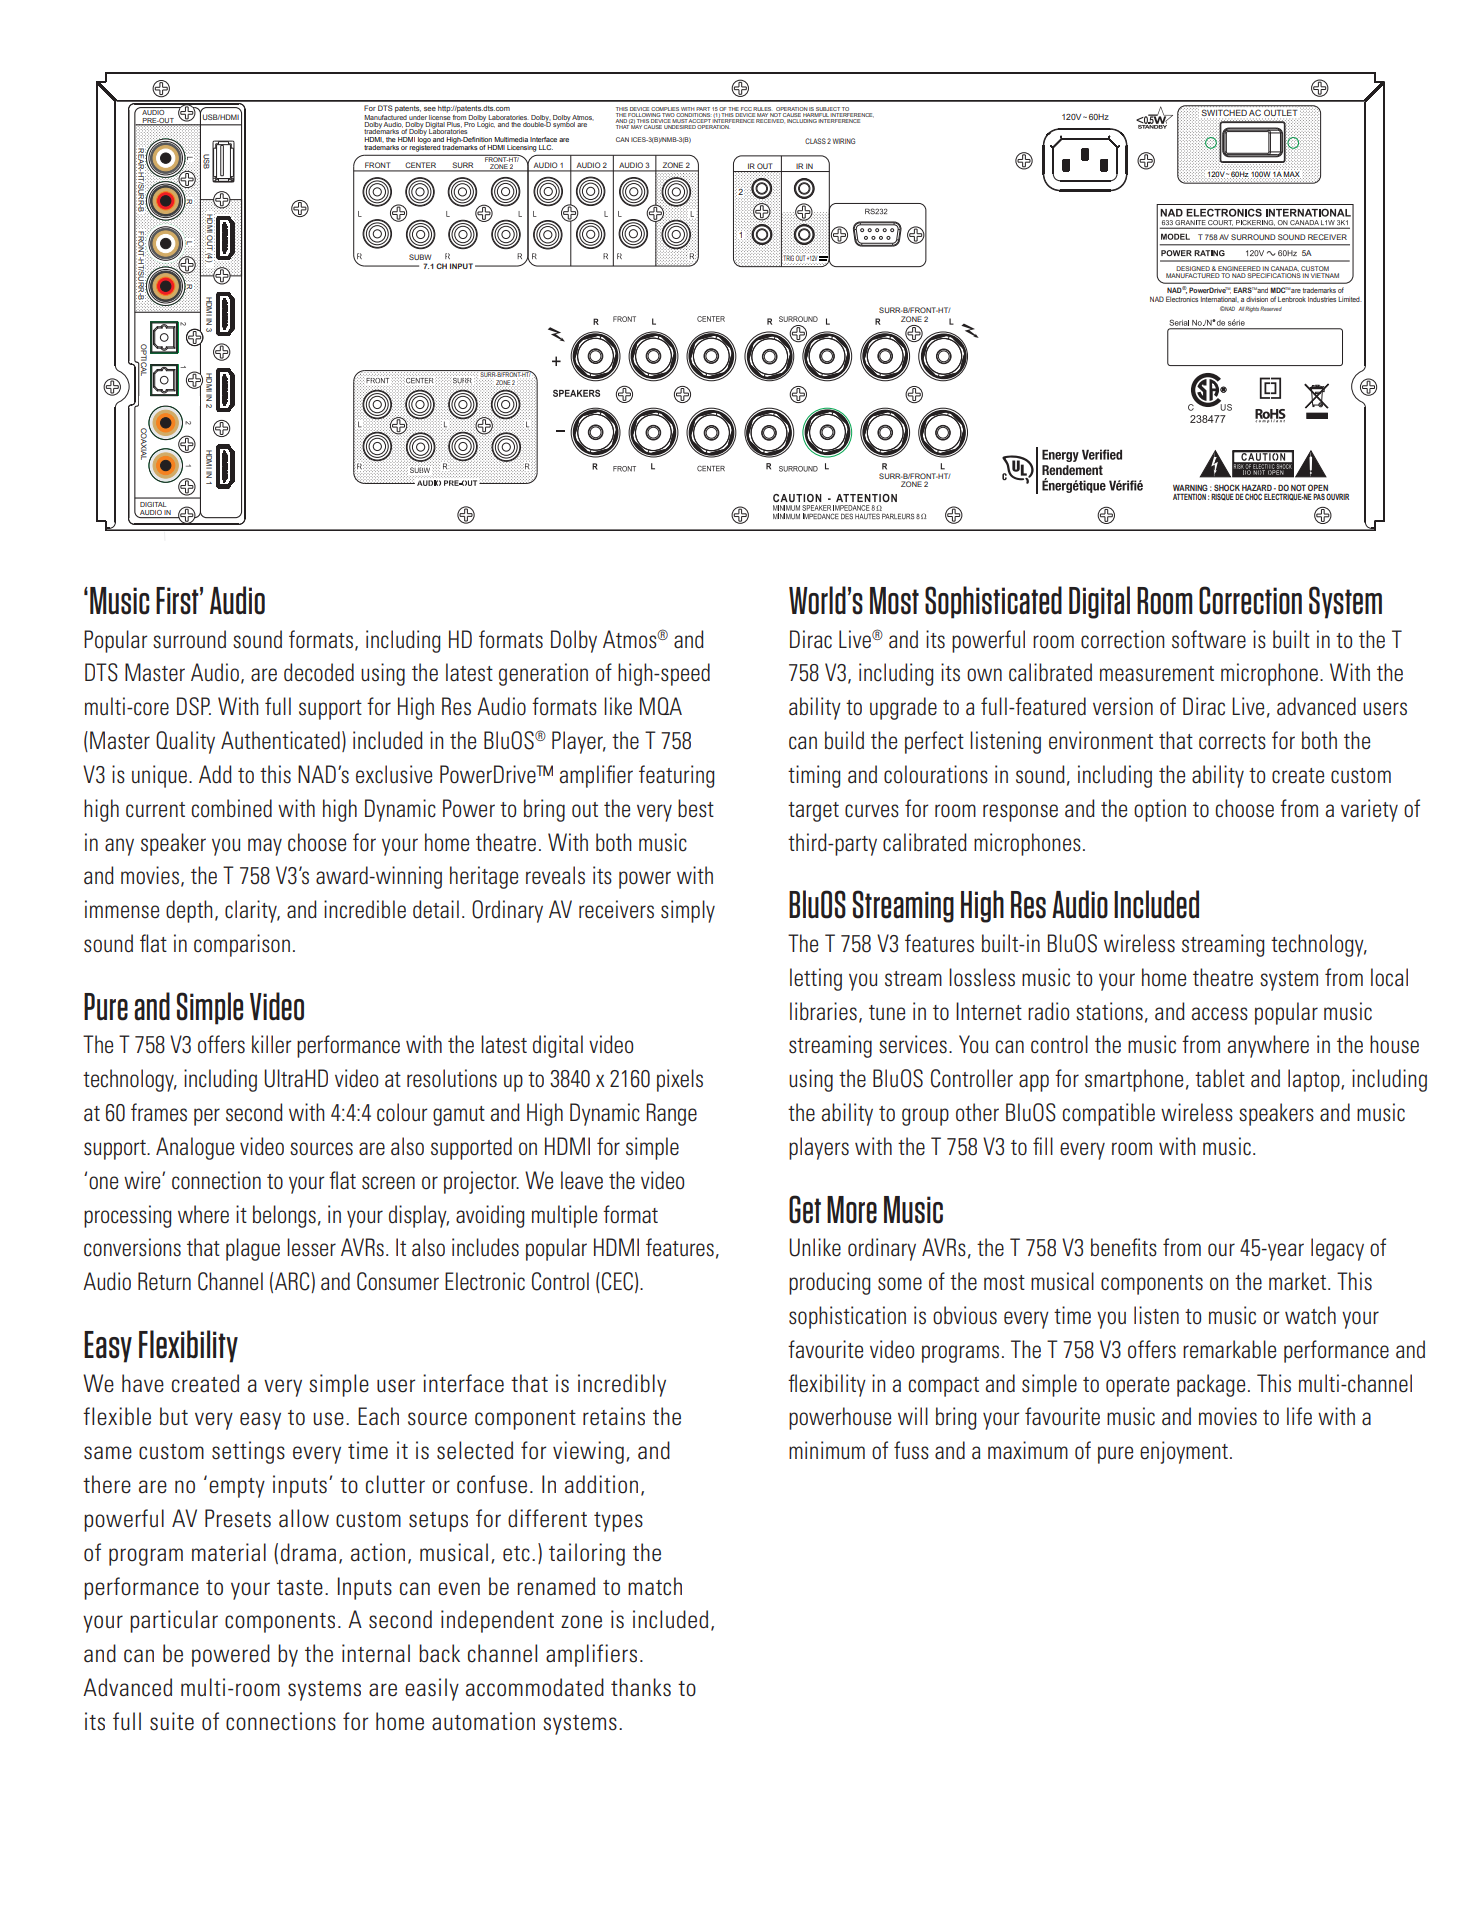  Describe the element at coordinates (280, 740) in the screenshot. I see `Authenticated` at that location.
